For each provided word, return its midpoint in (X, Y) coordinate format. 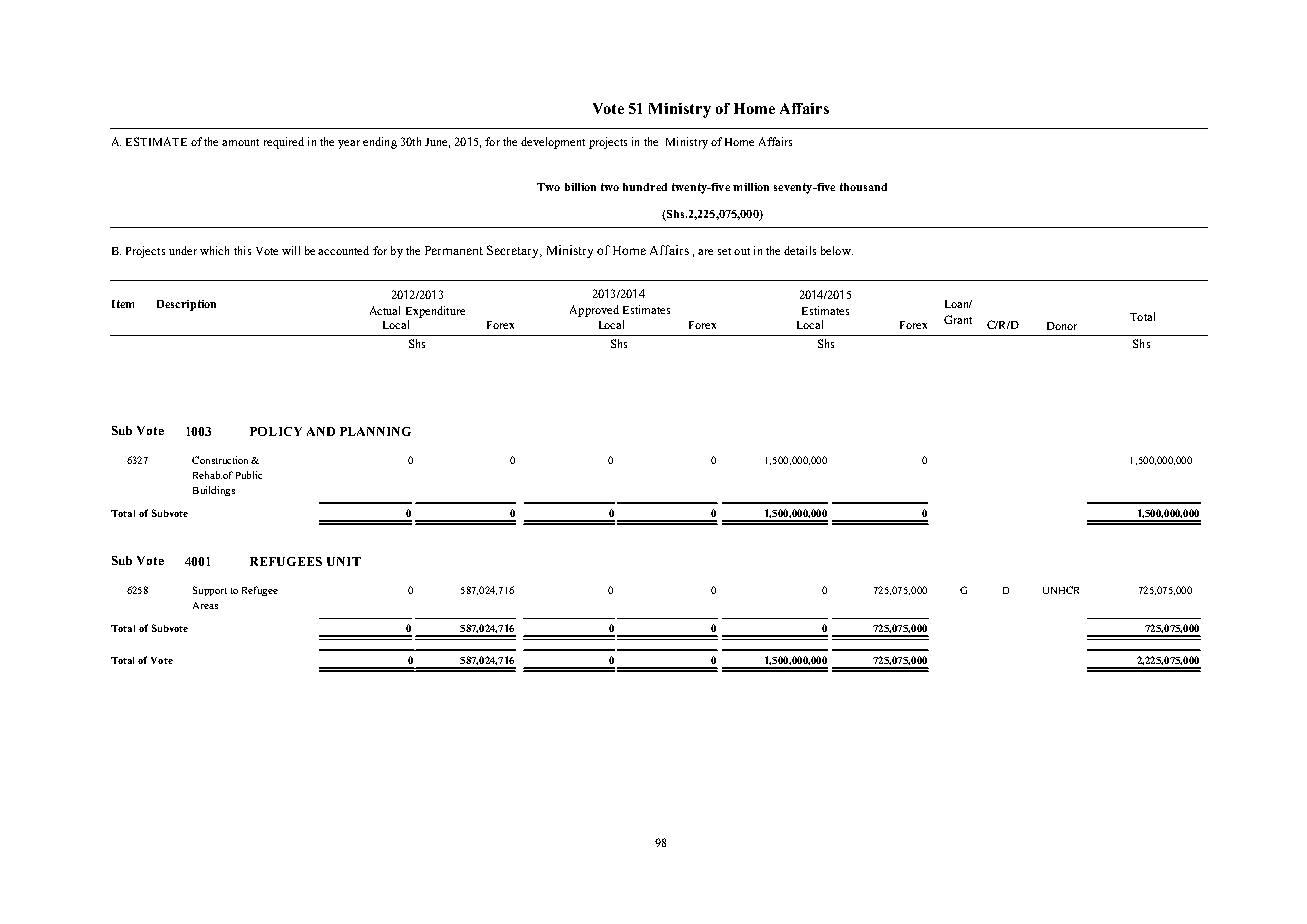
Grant (958, 319)
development (553, 143)
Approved (594, 311)
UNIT (344, 561)
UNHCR (1061, 590)
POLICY (276, 431)
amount (240, 142)
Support (210, 591)
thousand (863, 187)
